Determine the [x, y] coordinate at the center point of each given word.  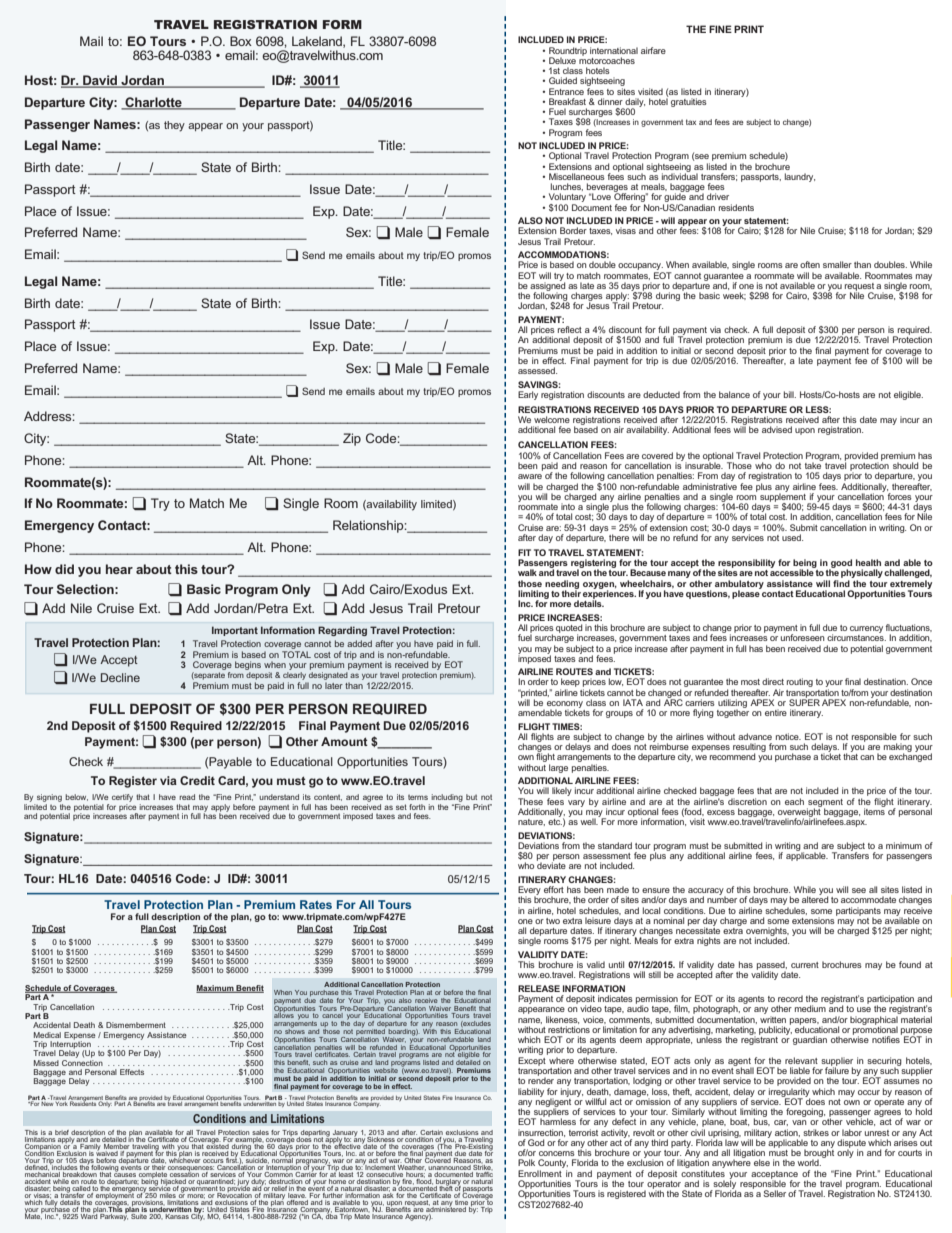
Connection [82, 1061]
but [471, 797]
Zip [352, 439]
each [794, 801]
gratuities [689, 102]
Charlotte [153, 103]
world [809, 1162]
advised [777, 429]
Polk [526, 1162]
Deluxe [562, 60]
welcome [552, 419]
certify [122, 798]
